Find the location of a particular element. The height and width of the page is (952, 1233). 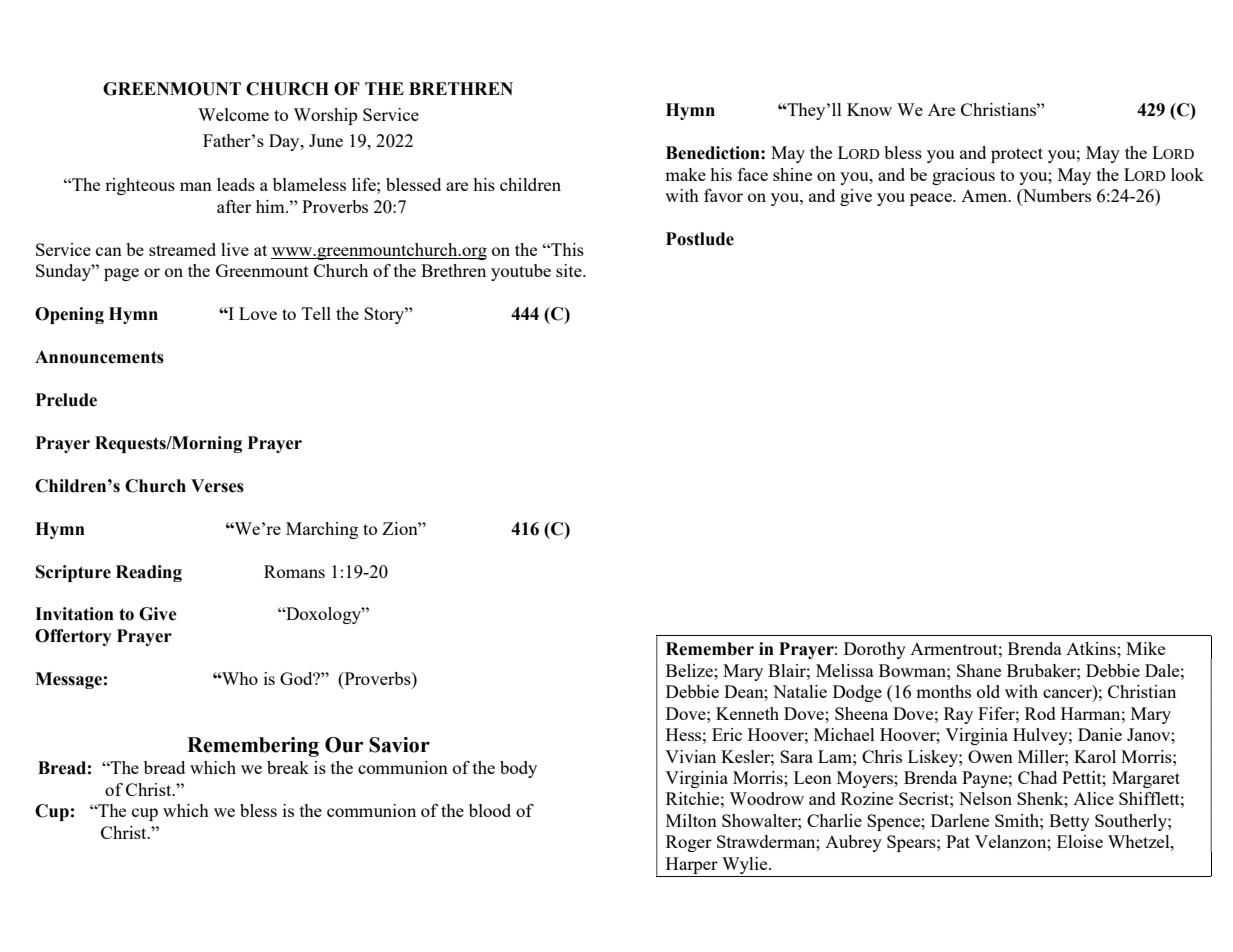

Verses is located at coordinates (217, 486).
